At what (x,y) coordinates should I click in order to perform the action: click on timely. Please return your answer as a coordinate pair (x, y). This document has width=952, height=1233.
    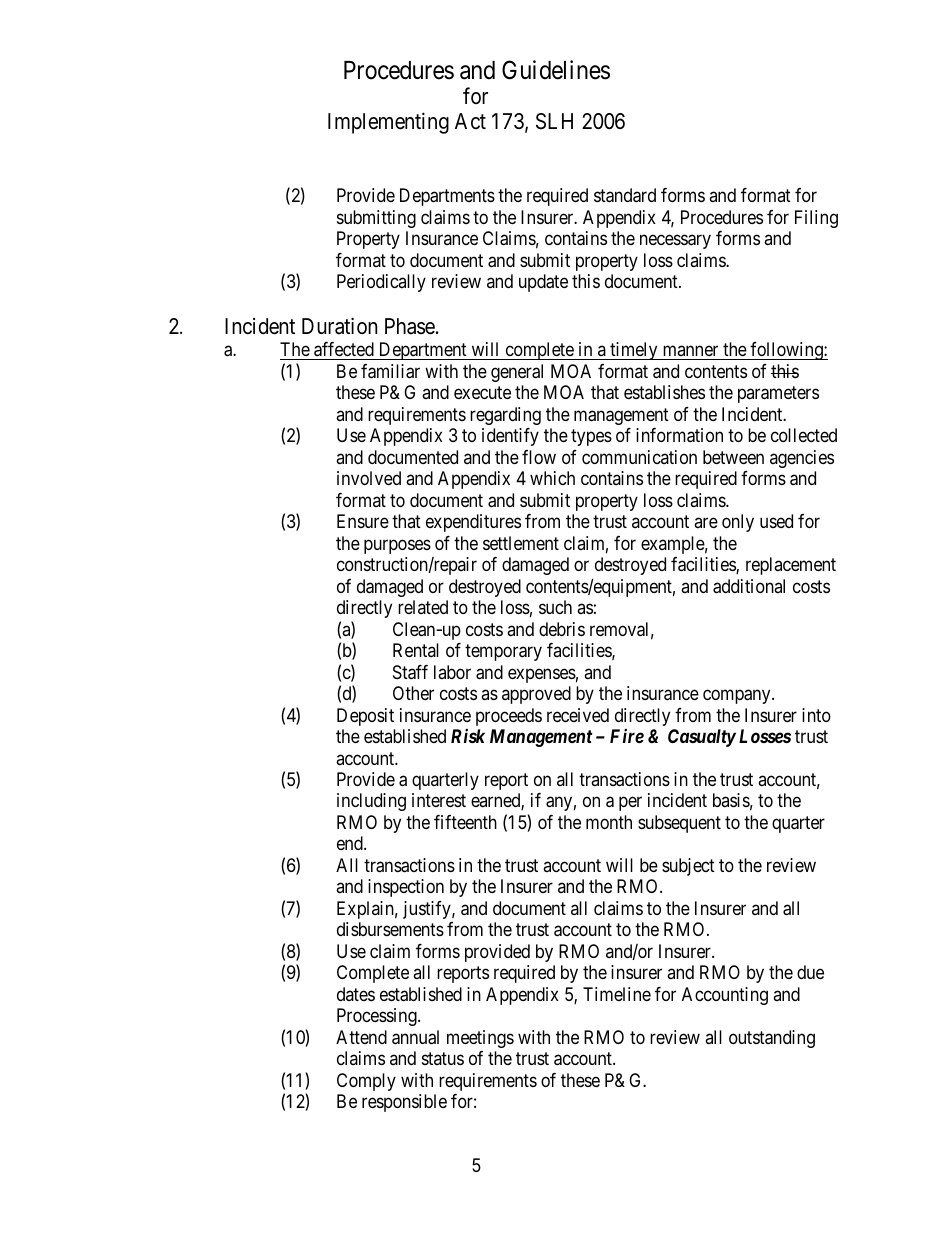
    Looking at the image, I should click on (634, 351).
